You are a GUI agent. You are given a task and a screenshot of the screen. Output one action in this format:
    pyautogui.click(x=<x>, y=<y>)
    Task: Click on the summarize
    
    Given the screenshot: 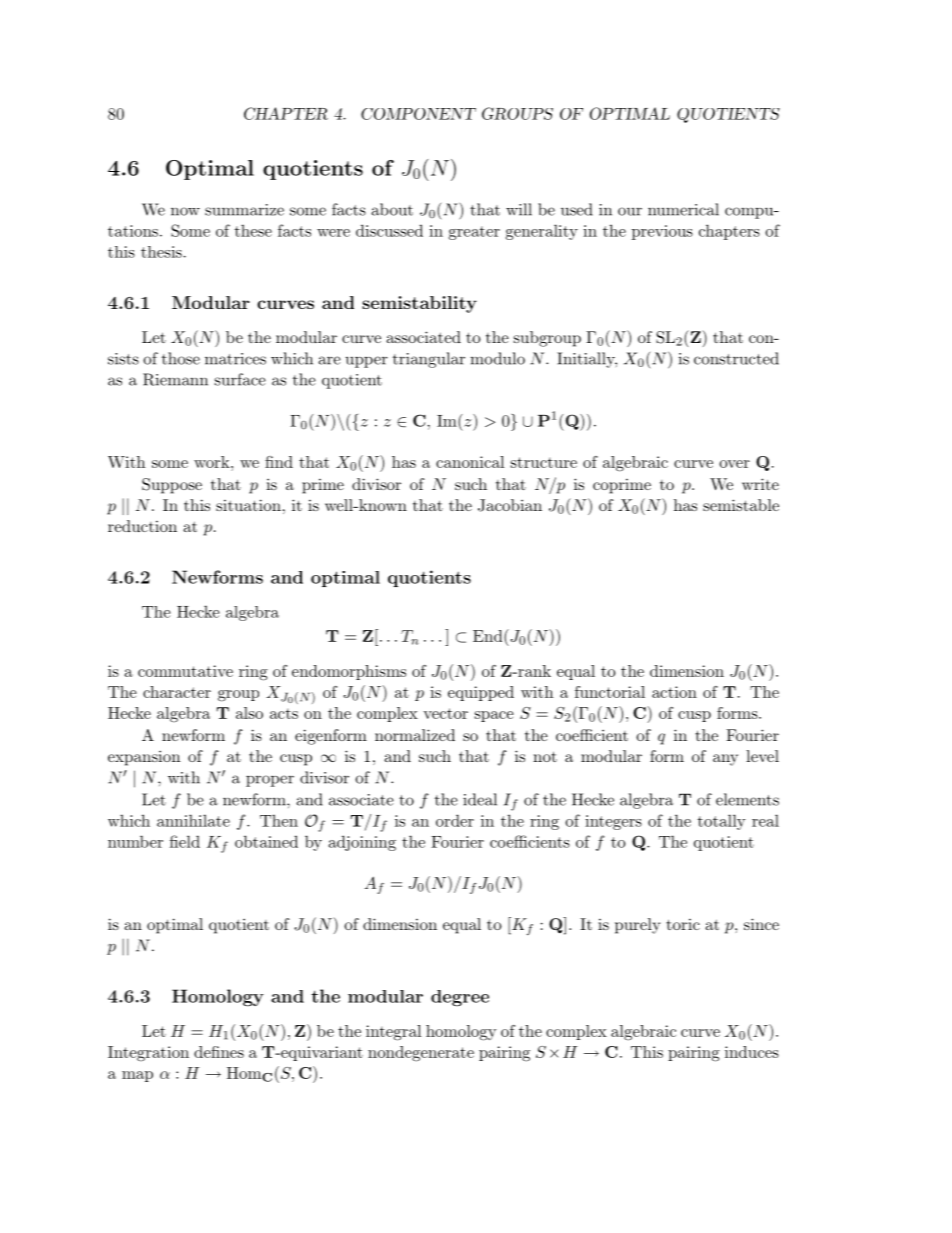 What is the action you would take?
    pyautogui.click(x=244, y=210)
